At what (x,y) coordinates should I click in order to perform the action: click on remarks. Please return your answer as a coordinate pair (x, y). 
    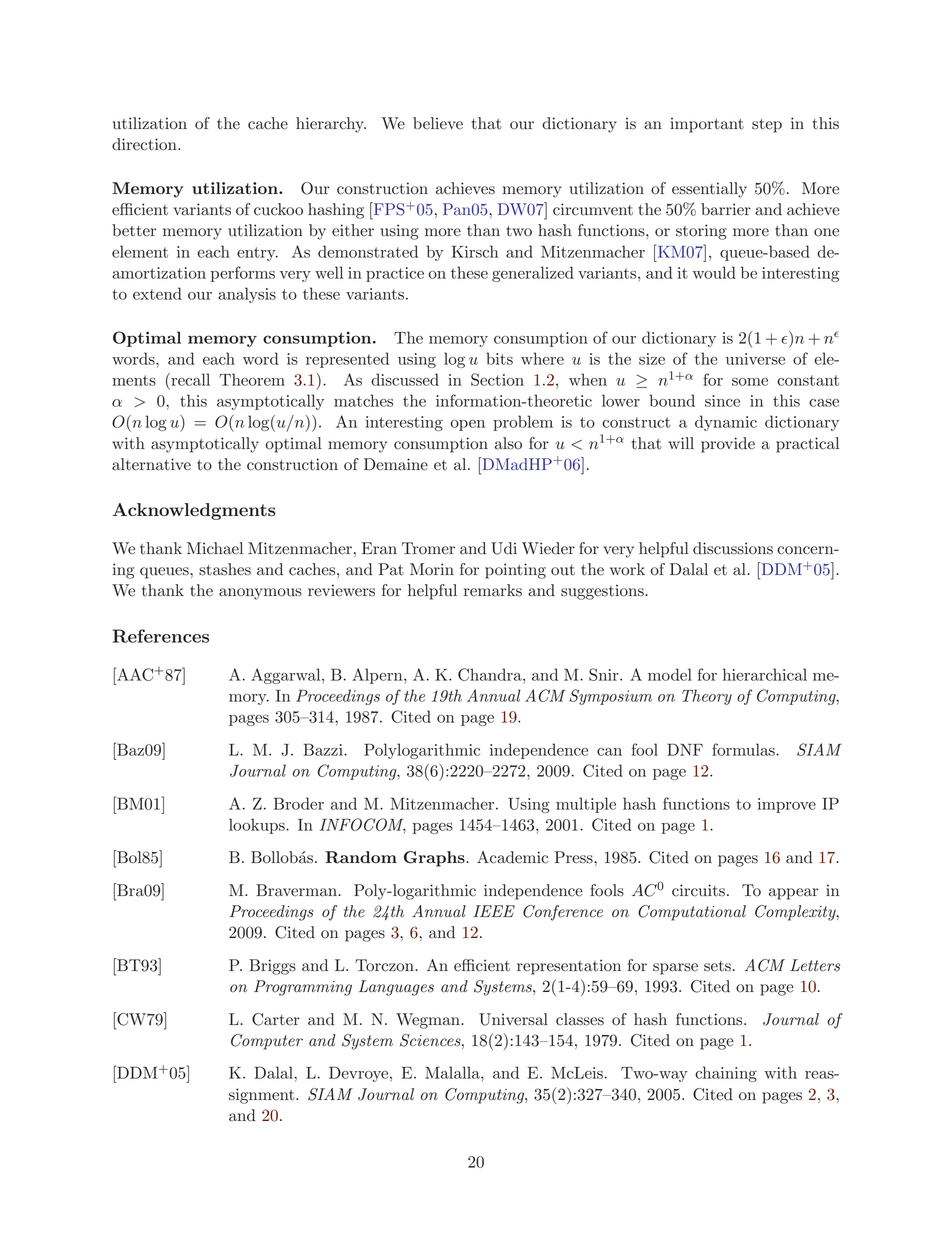
    Looking at the image, I should click on (493, 590).
